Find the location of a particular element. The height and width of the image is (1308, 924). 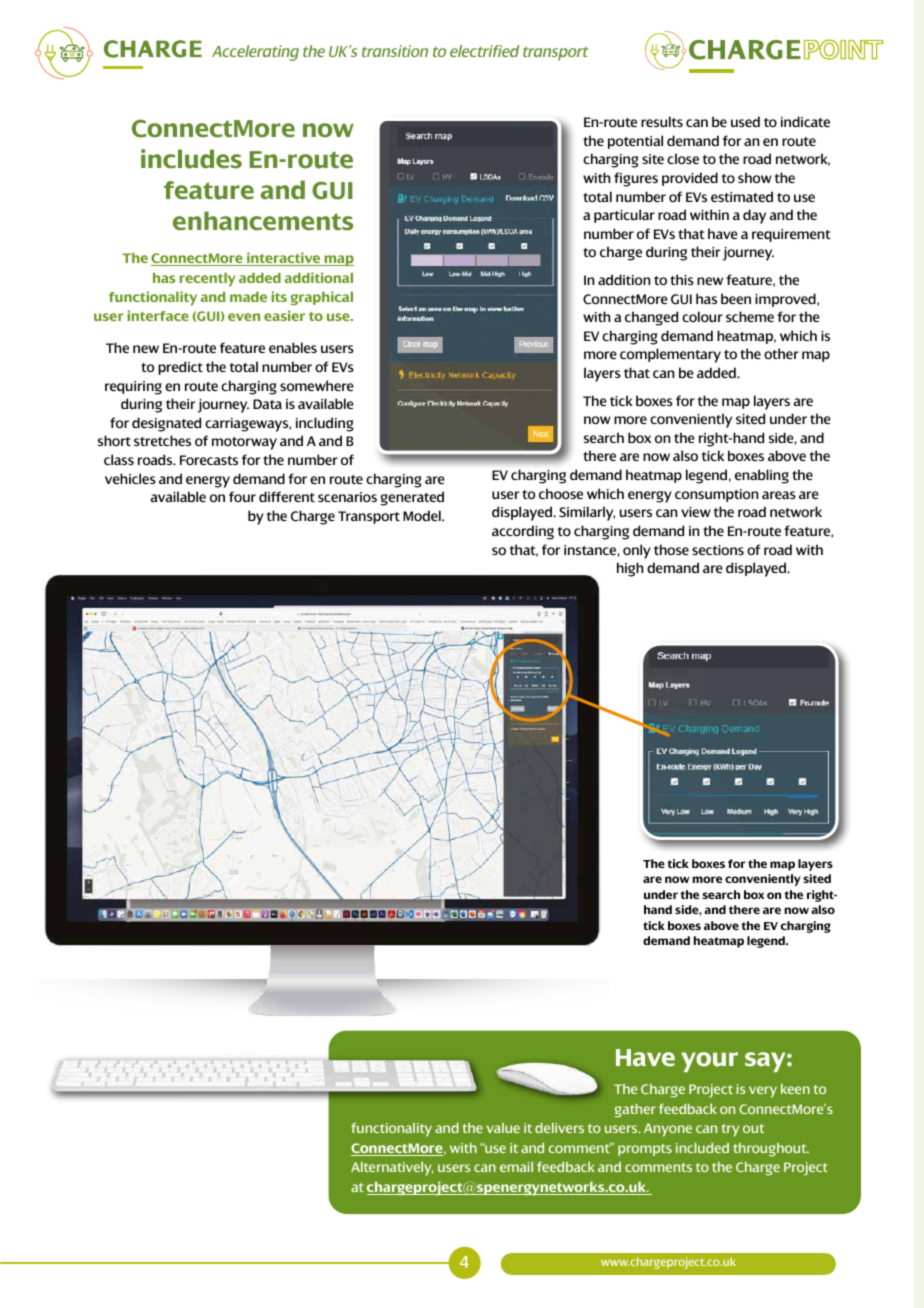

four is located at coordinates (242, 496).
